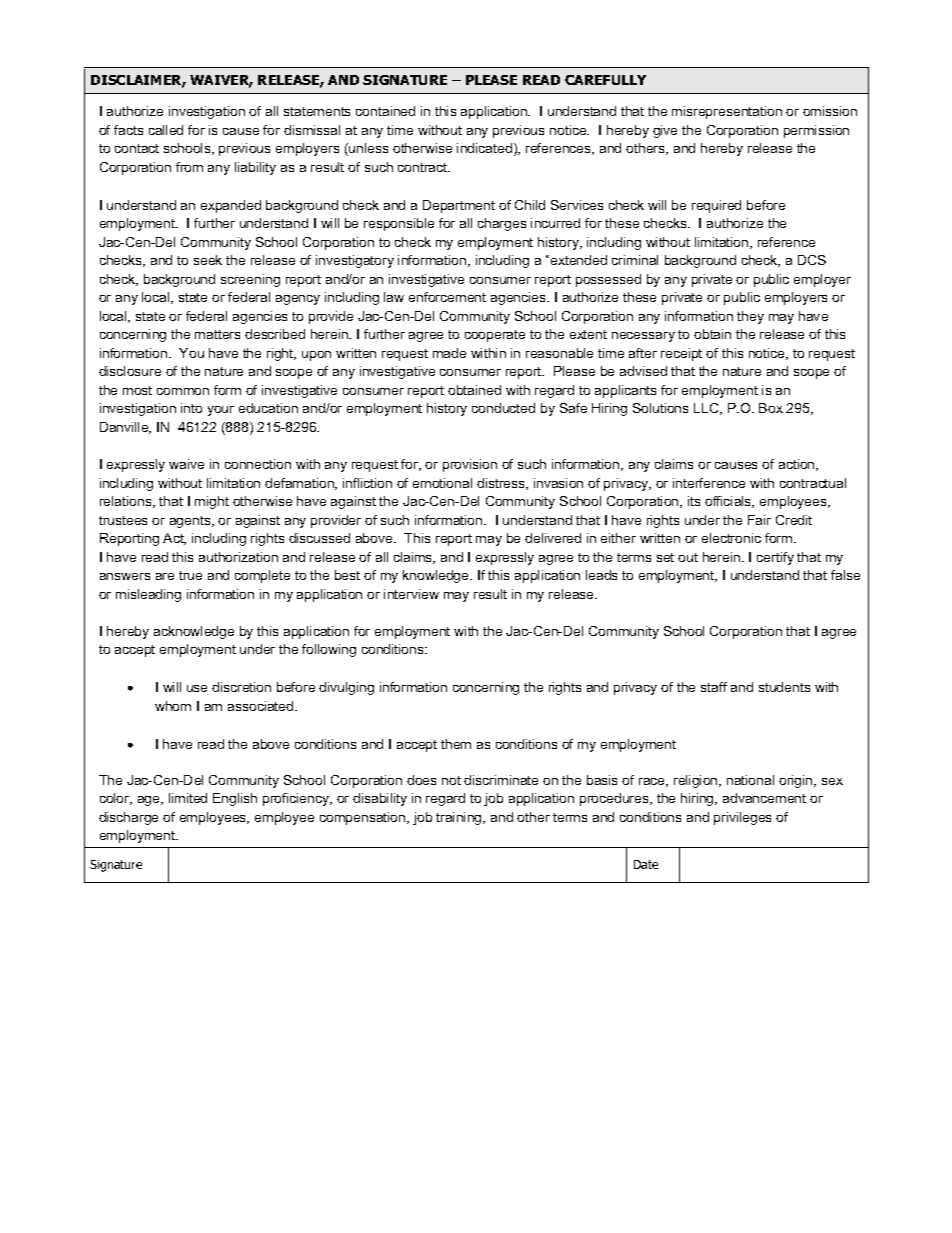  What do you see at coordinates (166, 130) in the document?
I see `called` at bounding box center [166, 130].
